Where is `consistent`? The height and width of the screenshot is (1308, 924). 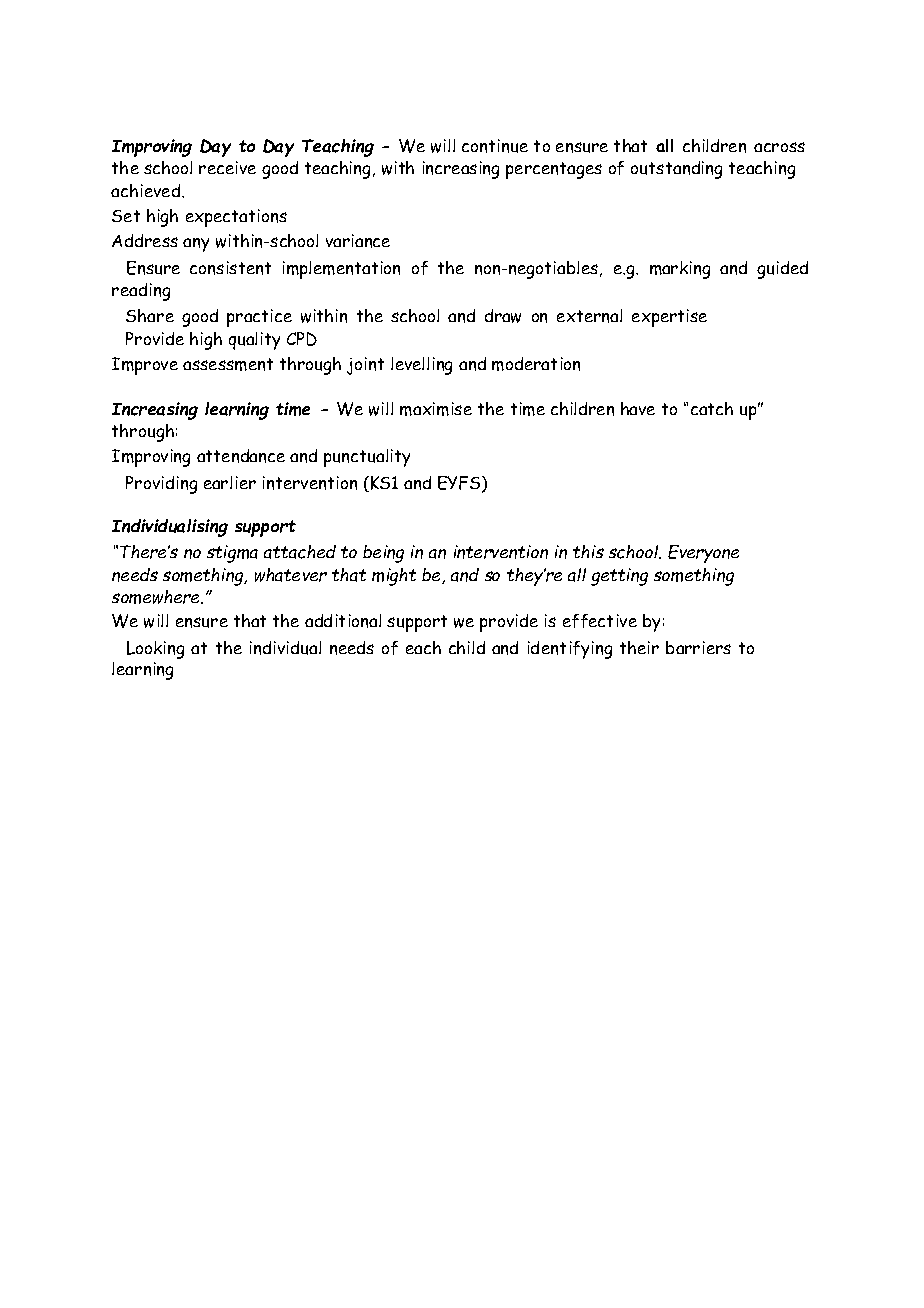 consistent is located at coordinates (230, 268).
